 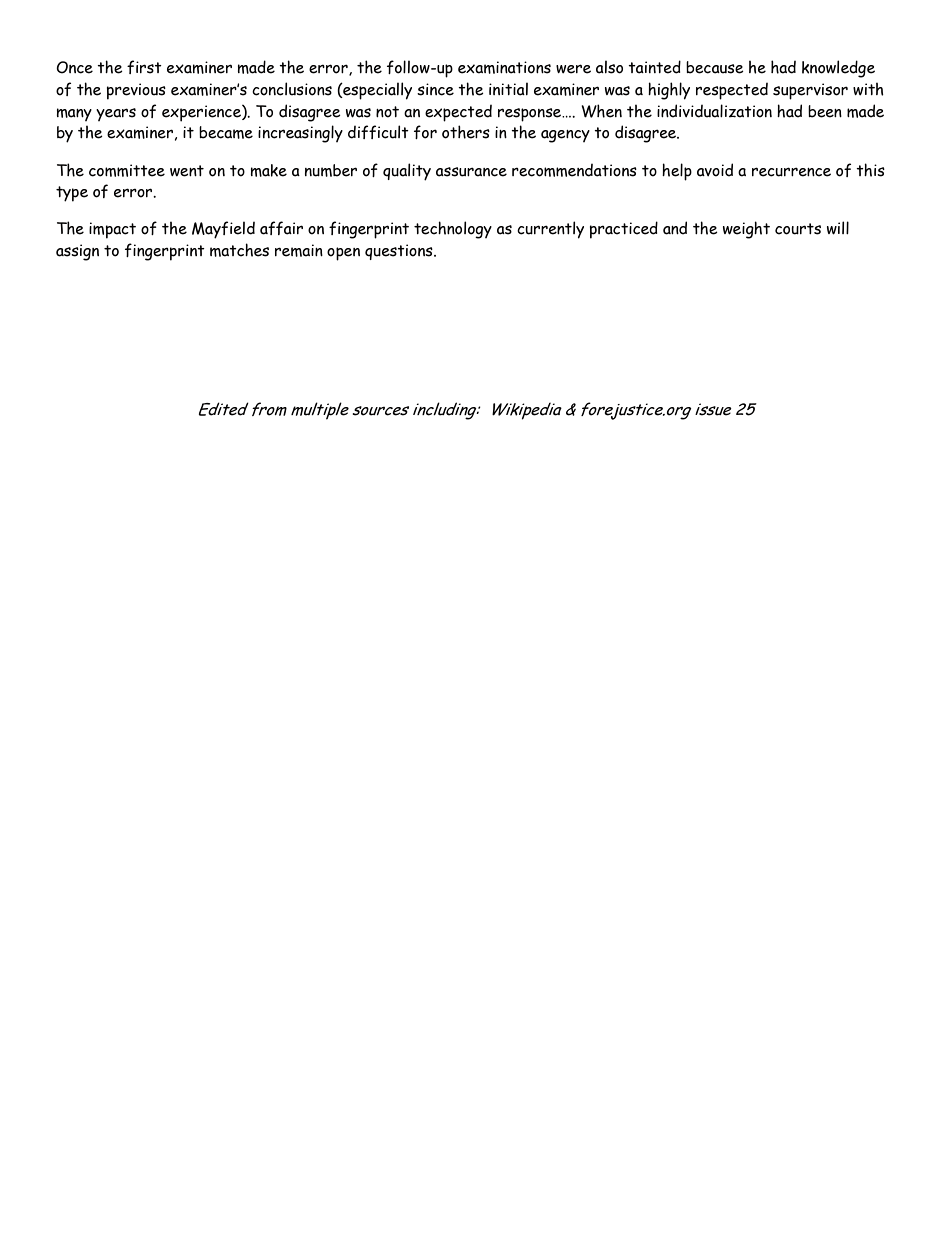 What do you see at coordinates (838, 69) in the screenshot?
I see `knowledge` at bounding box center [838, 69].
